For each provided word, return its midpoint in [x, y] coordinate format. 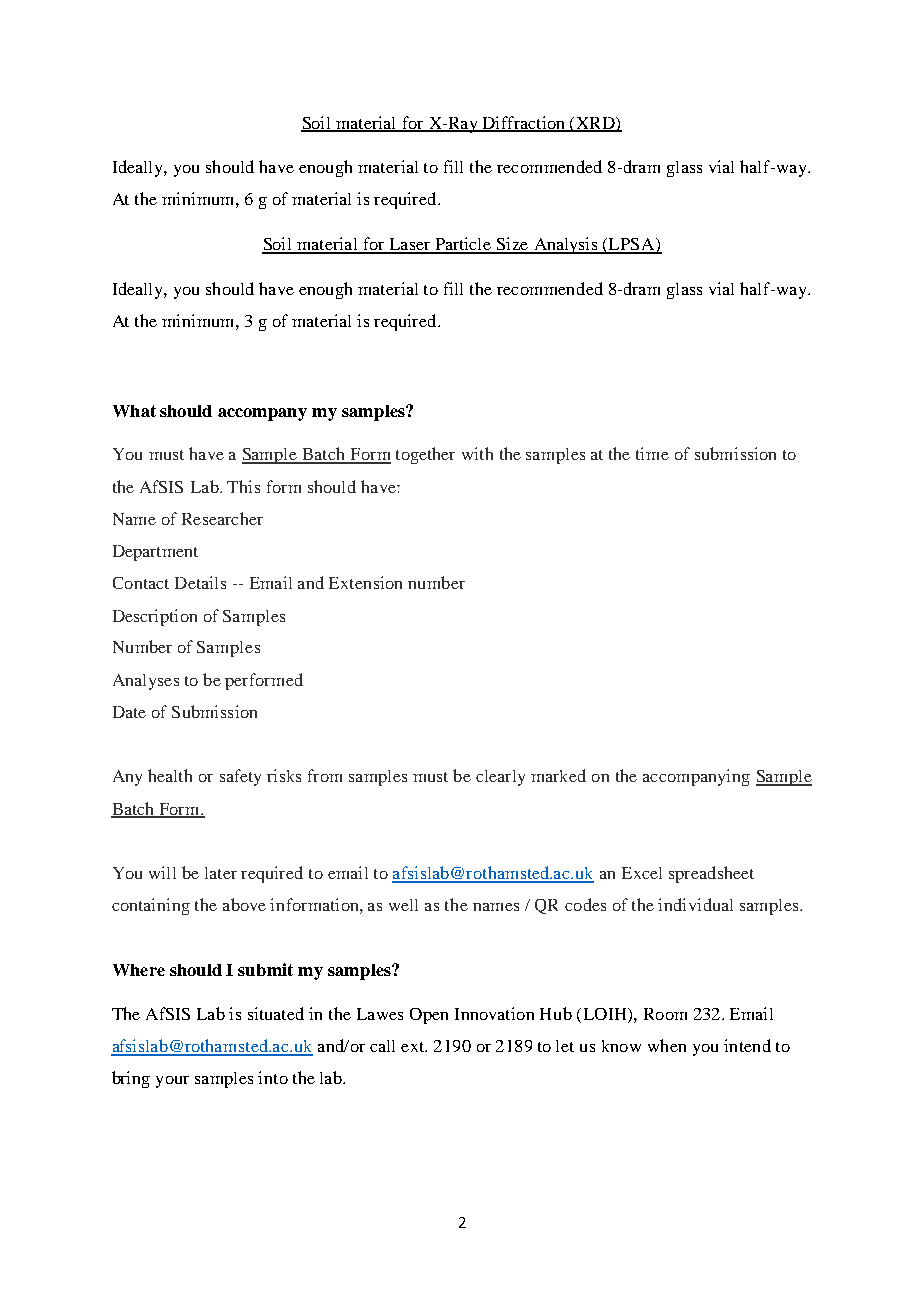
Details [200, 582]
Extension [365, 582]
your [172, 1082]
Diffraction [523, 123]
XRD [595, 124]
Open [429, 1016]
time [652, 453]
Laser [410, 245]
